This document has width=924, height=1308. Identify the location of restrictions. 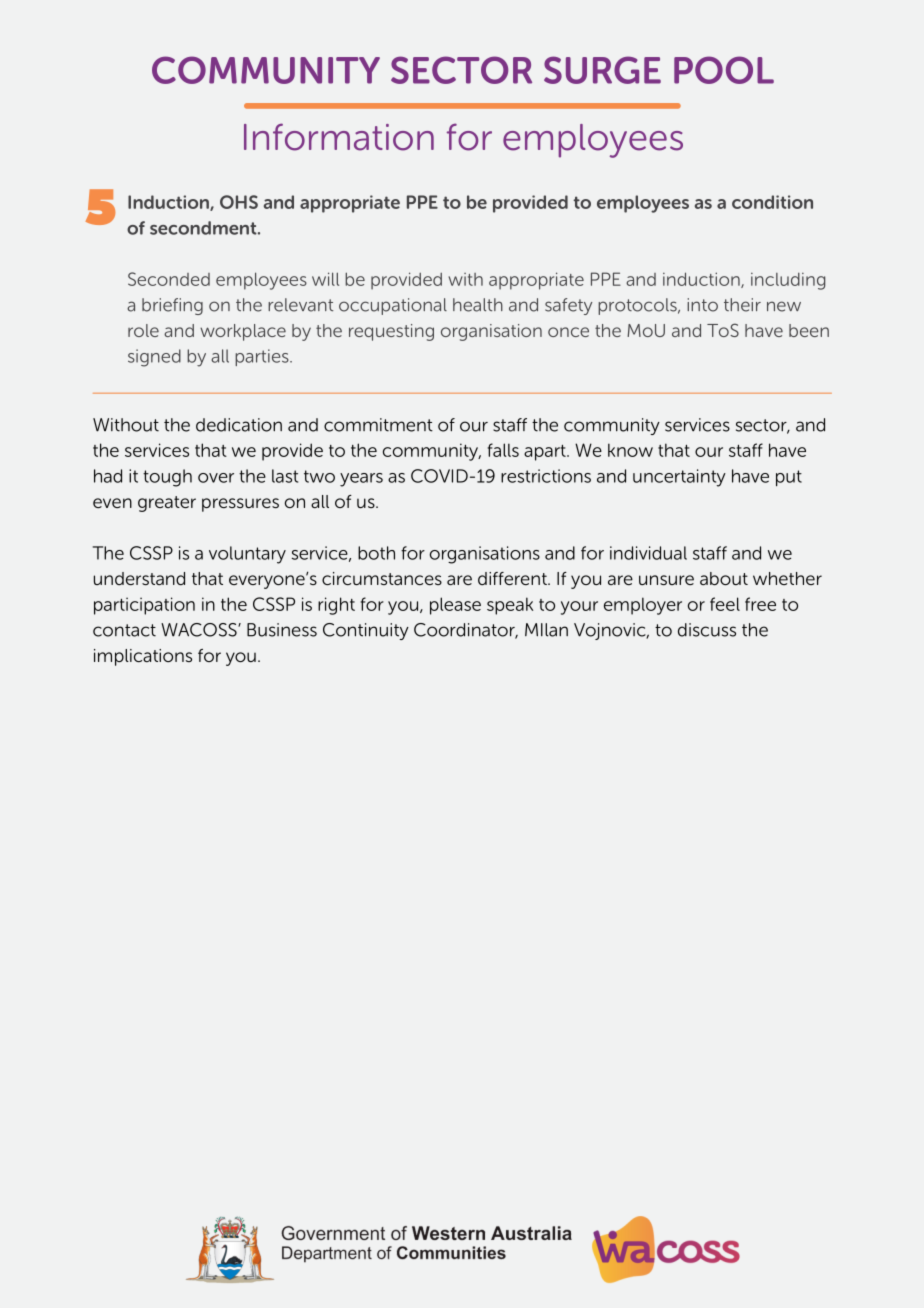
(546, 476).
